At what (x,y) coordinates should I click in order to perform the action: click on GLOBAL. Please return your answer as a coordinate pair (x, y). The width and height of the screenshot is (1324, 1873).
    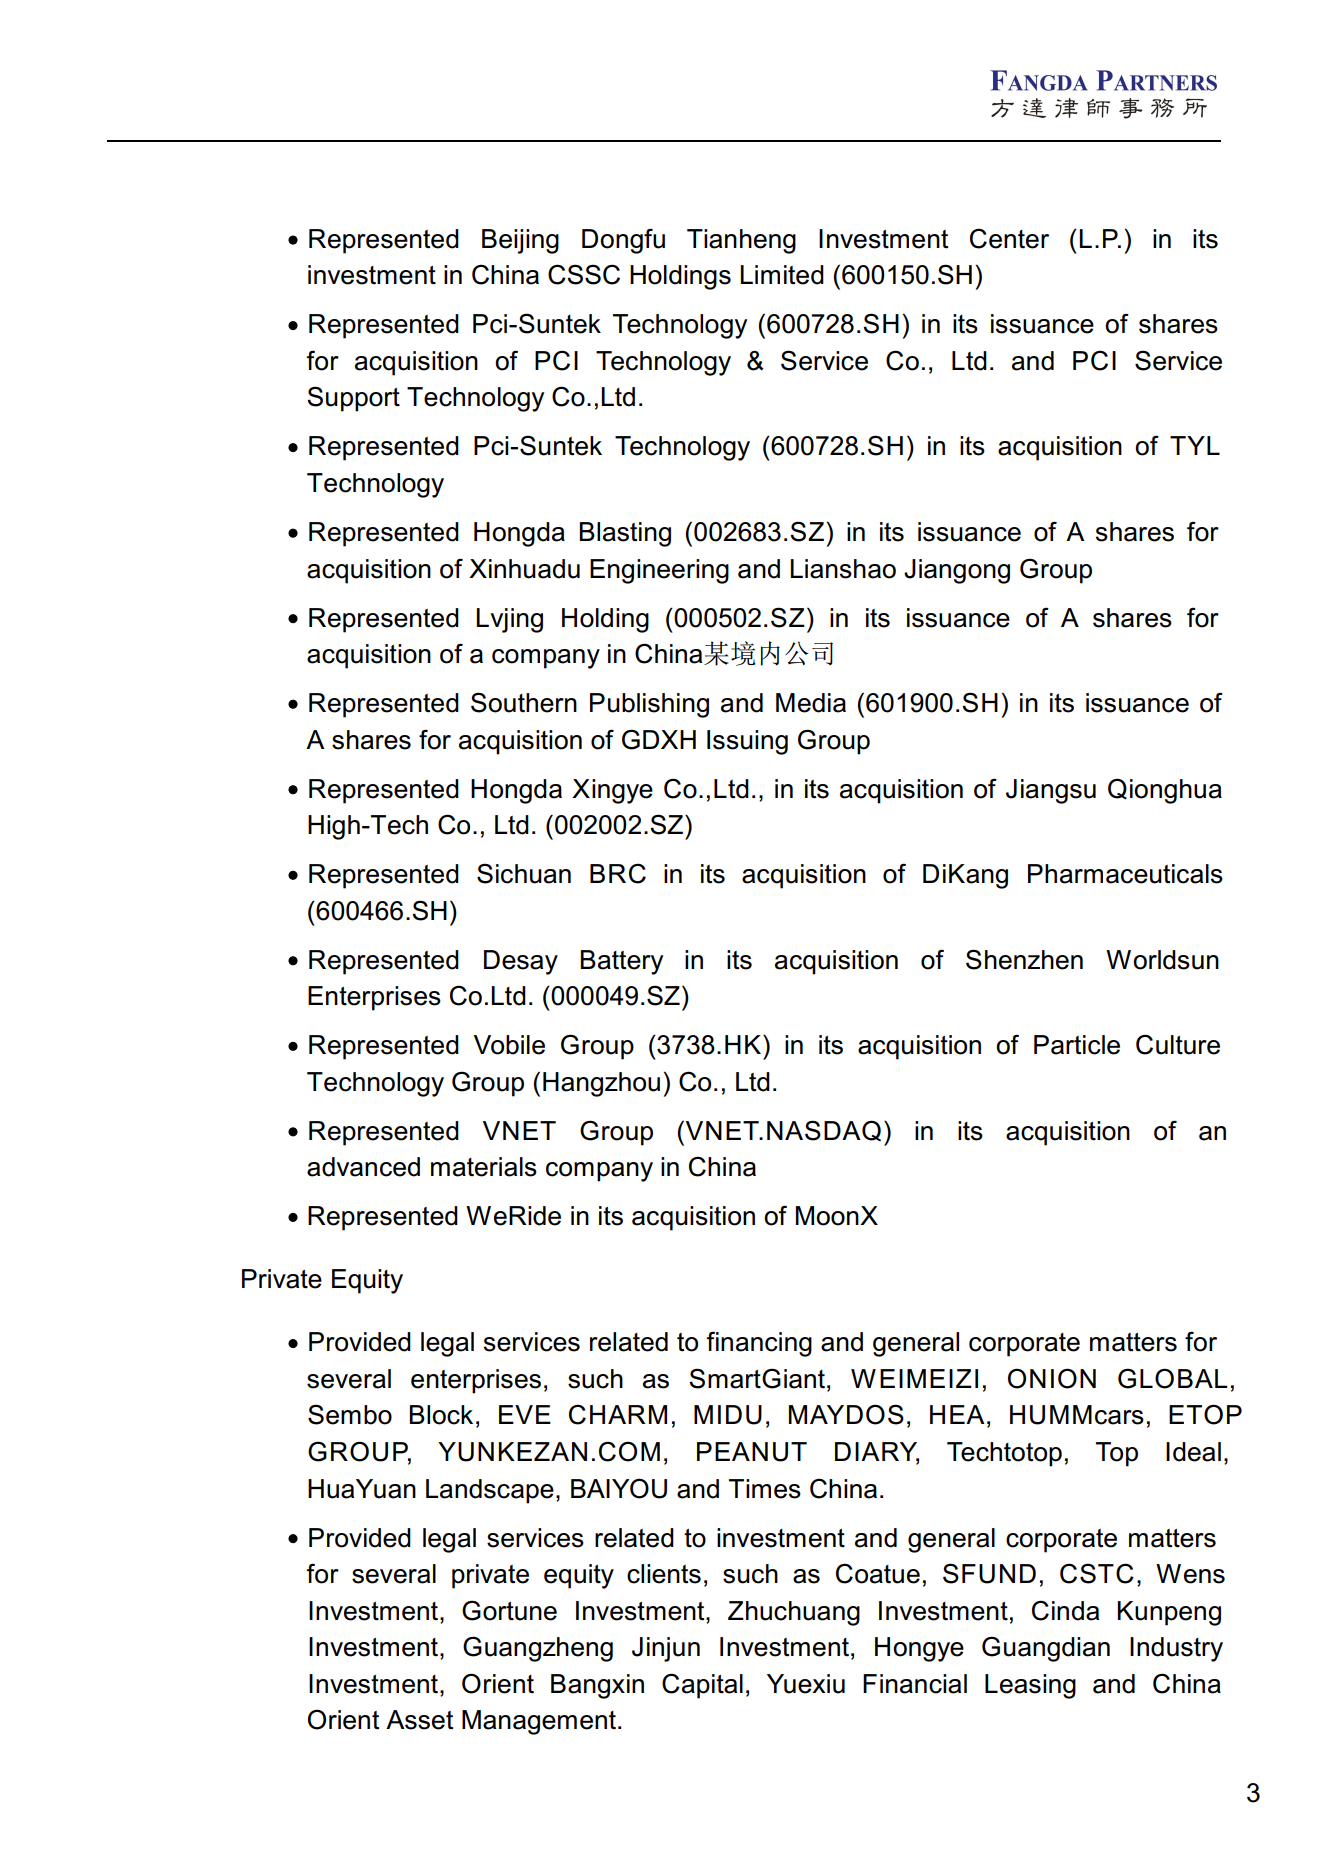
    Looking at the image, I should click on (1172, 1378).
